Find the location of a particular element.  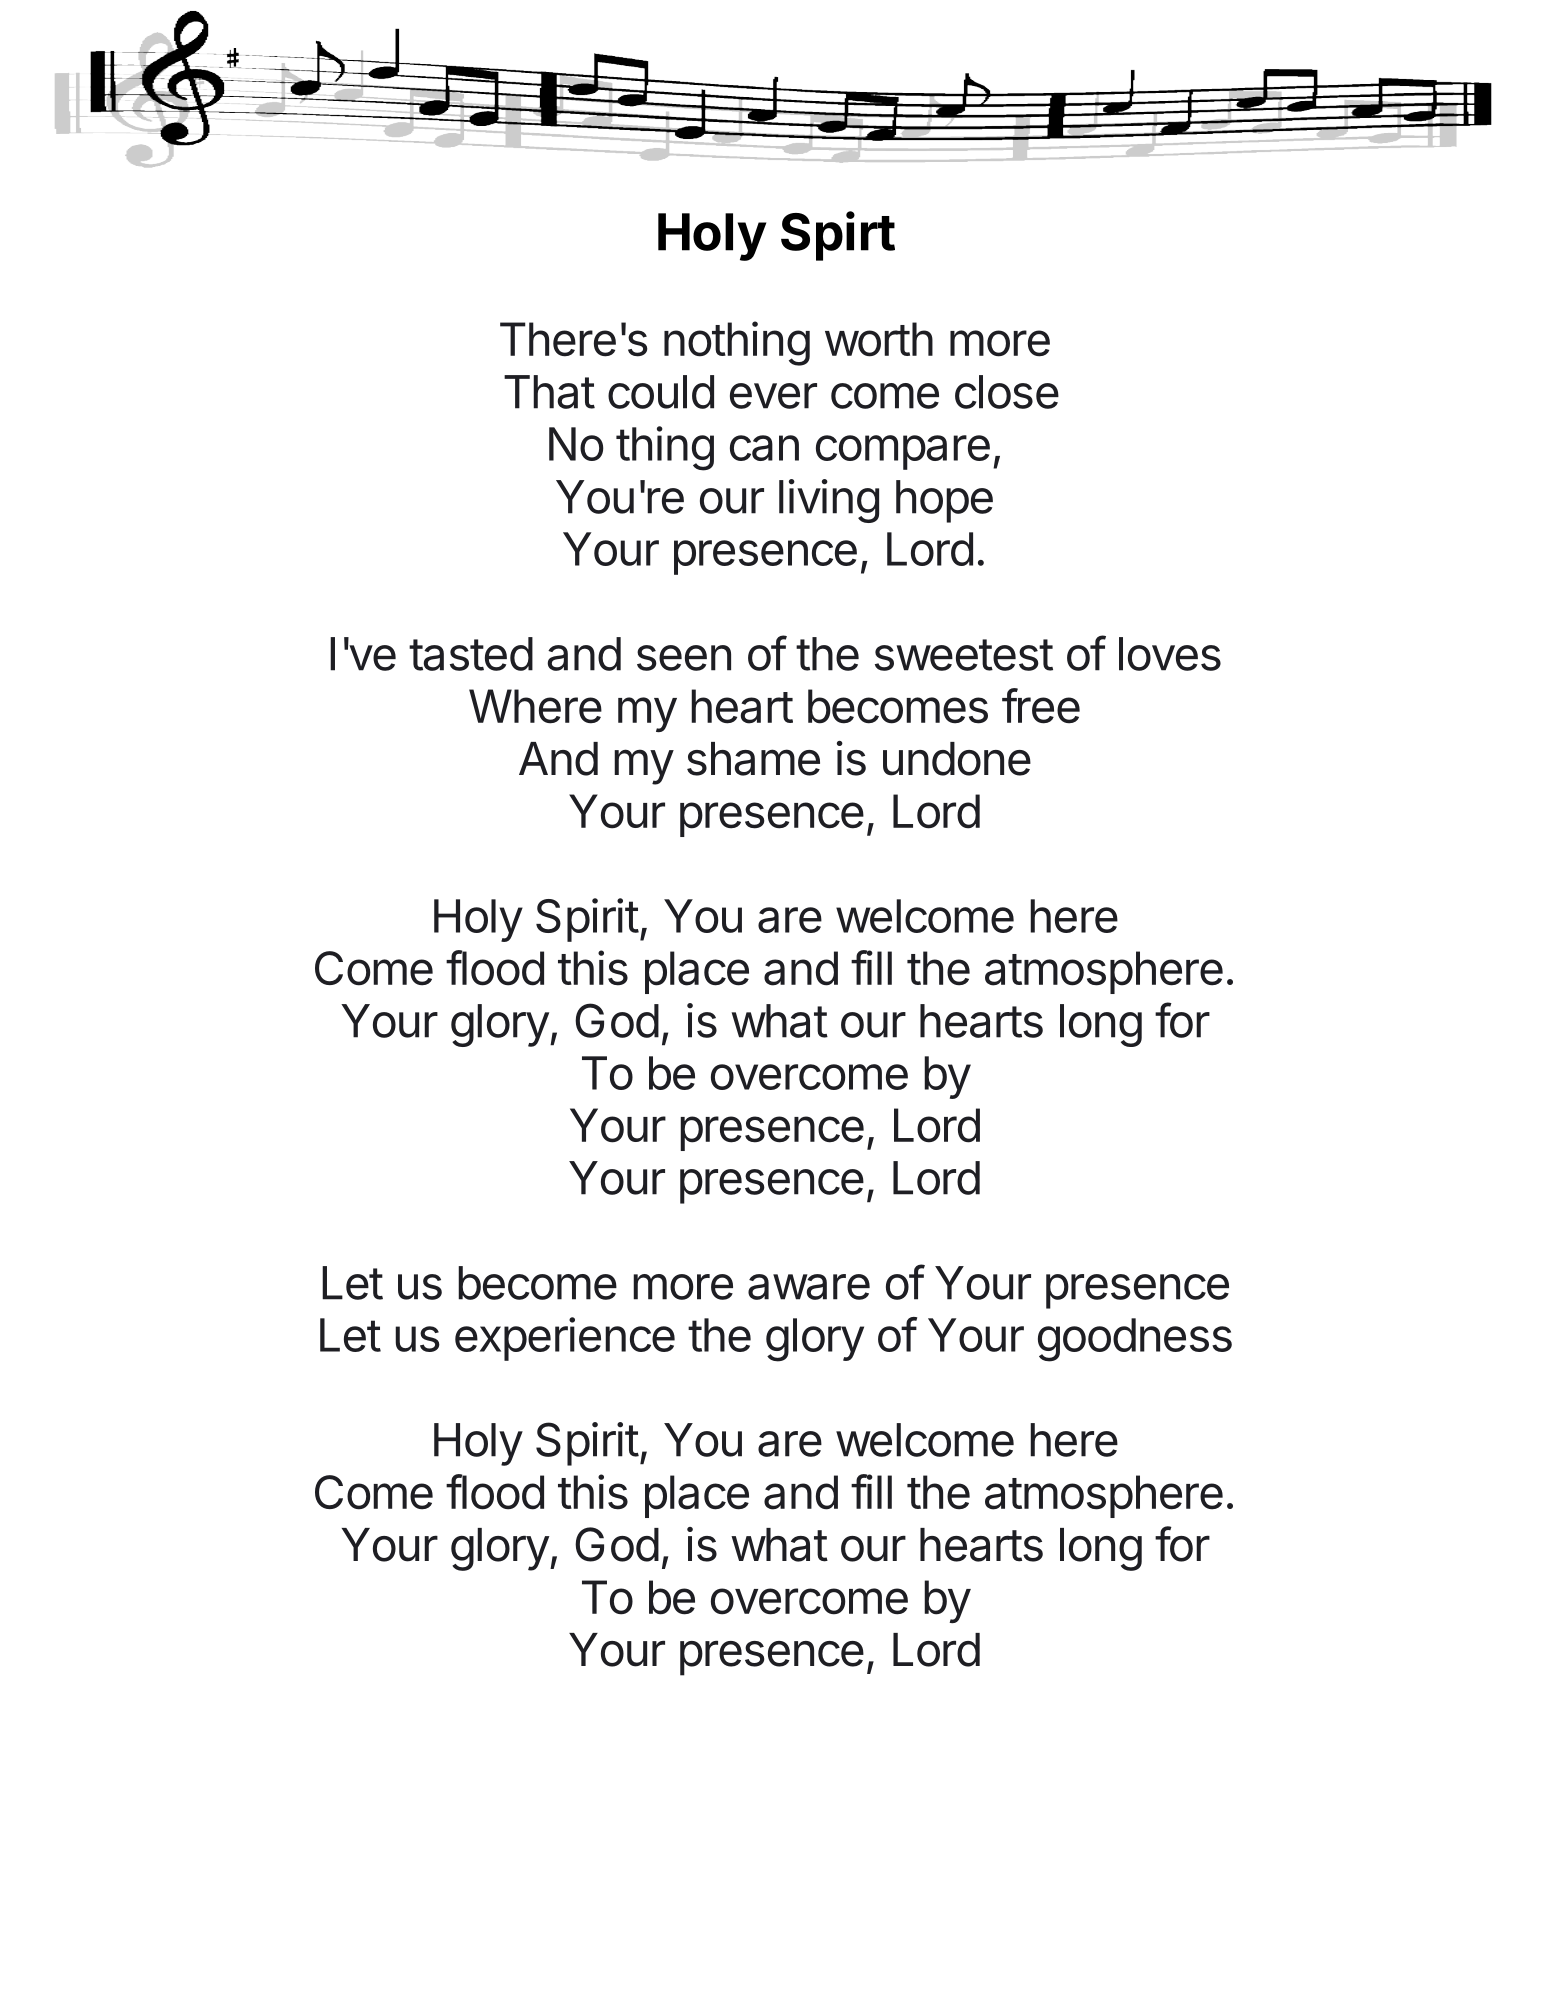

free is located at coordinates (1041, 706).
